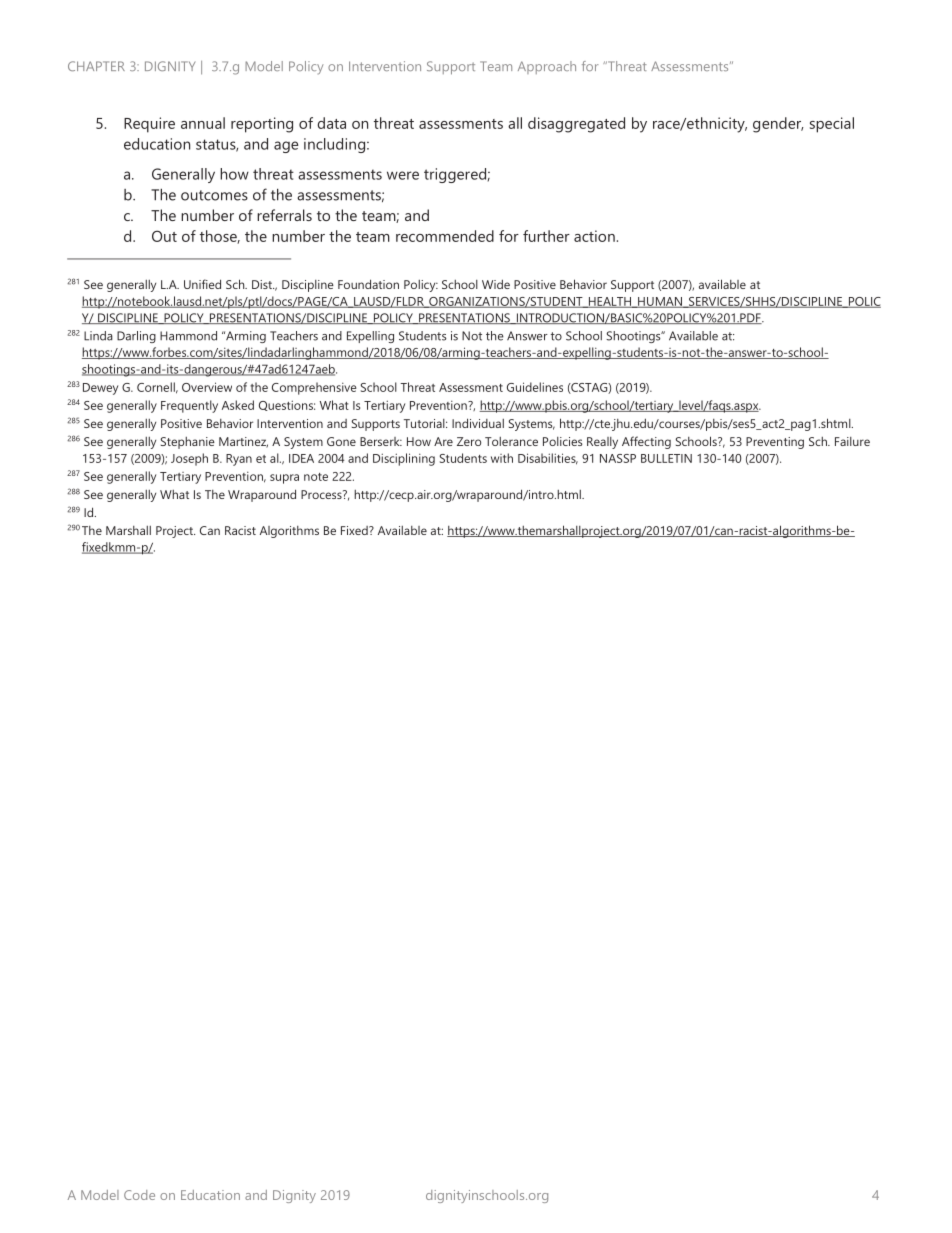 The height and width of the screenshot is (1233, 952). I want to click on Zero, so click(469, 441).
